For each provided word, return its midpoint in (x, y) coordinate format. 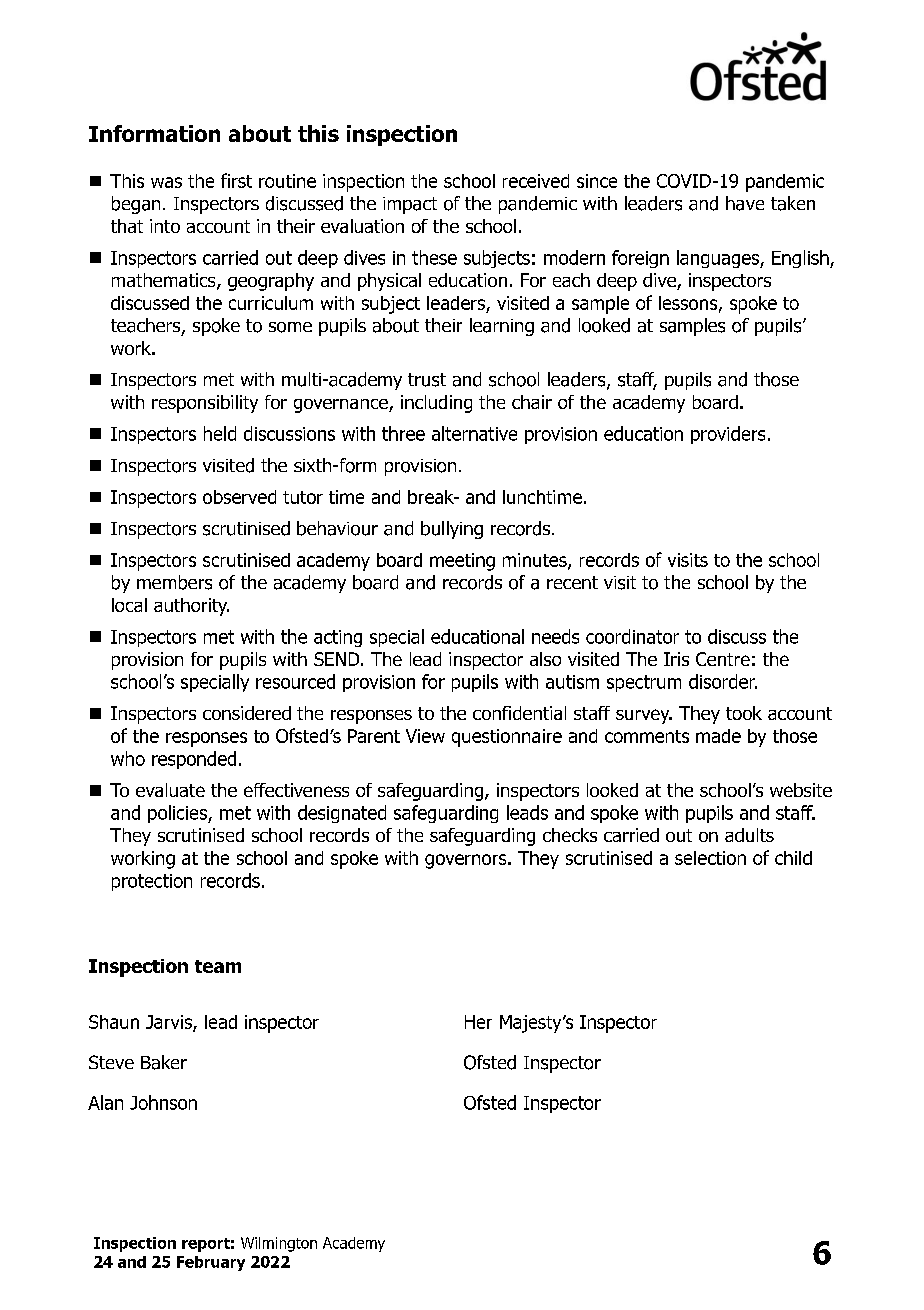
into (165, 226)
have (745, 203)
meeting (462, 562)
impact (410, 205)
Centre (723, 659)
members (174, 582)
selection (710, 858)
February (211, 1263)
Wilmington (279, 1244)
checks (570, 835)
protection (152, 882)
